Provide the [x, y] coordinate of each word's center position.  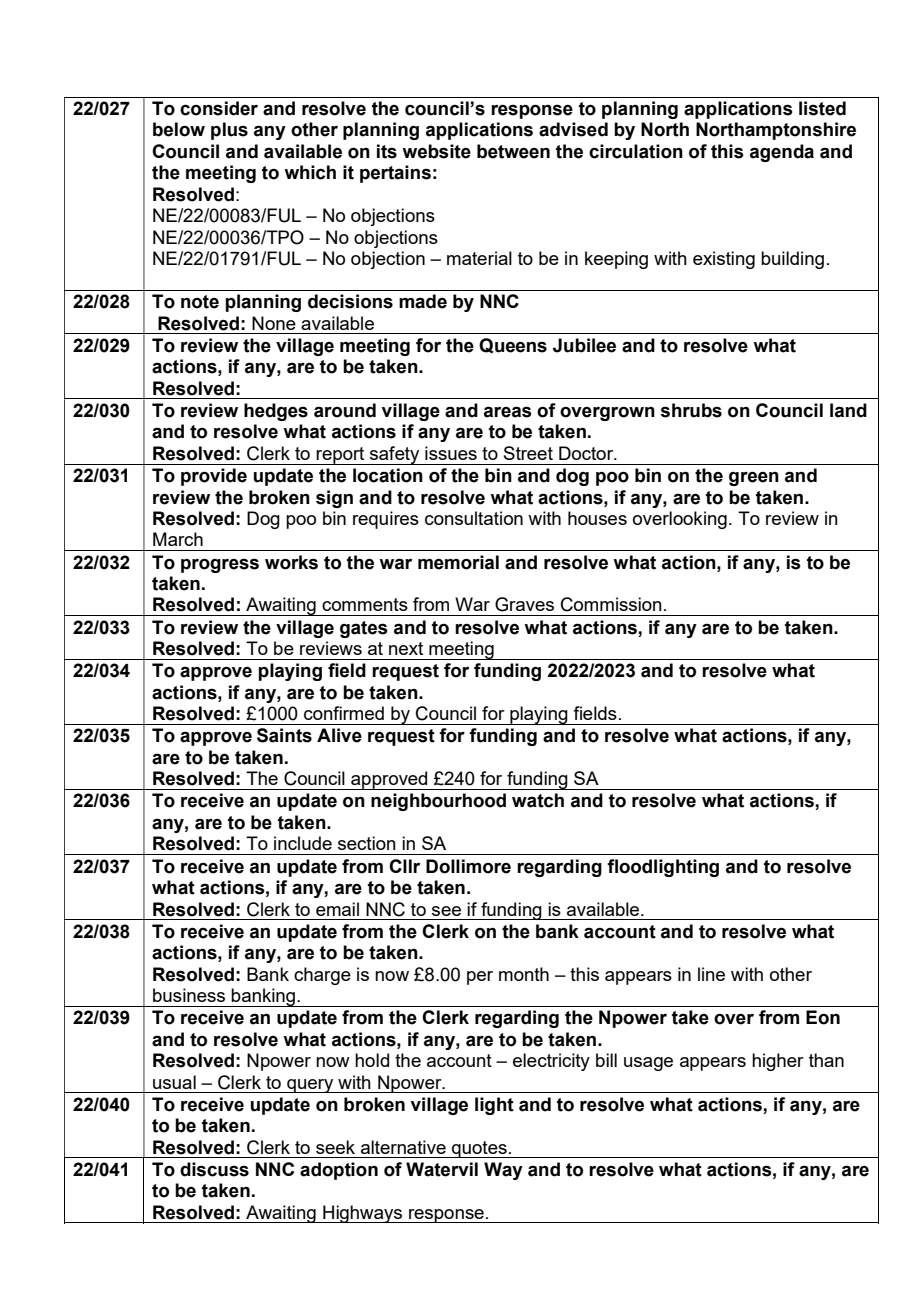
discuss [214, 1169]
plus [229, 131]
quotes [479, 1149]
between [513, 151]
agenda [782, 153]
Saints [284, 735]
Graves [524, 604]
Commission [611, 604]
